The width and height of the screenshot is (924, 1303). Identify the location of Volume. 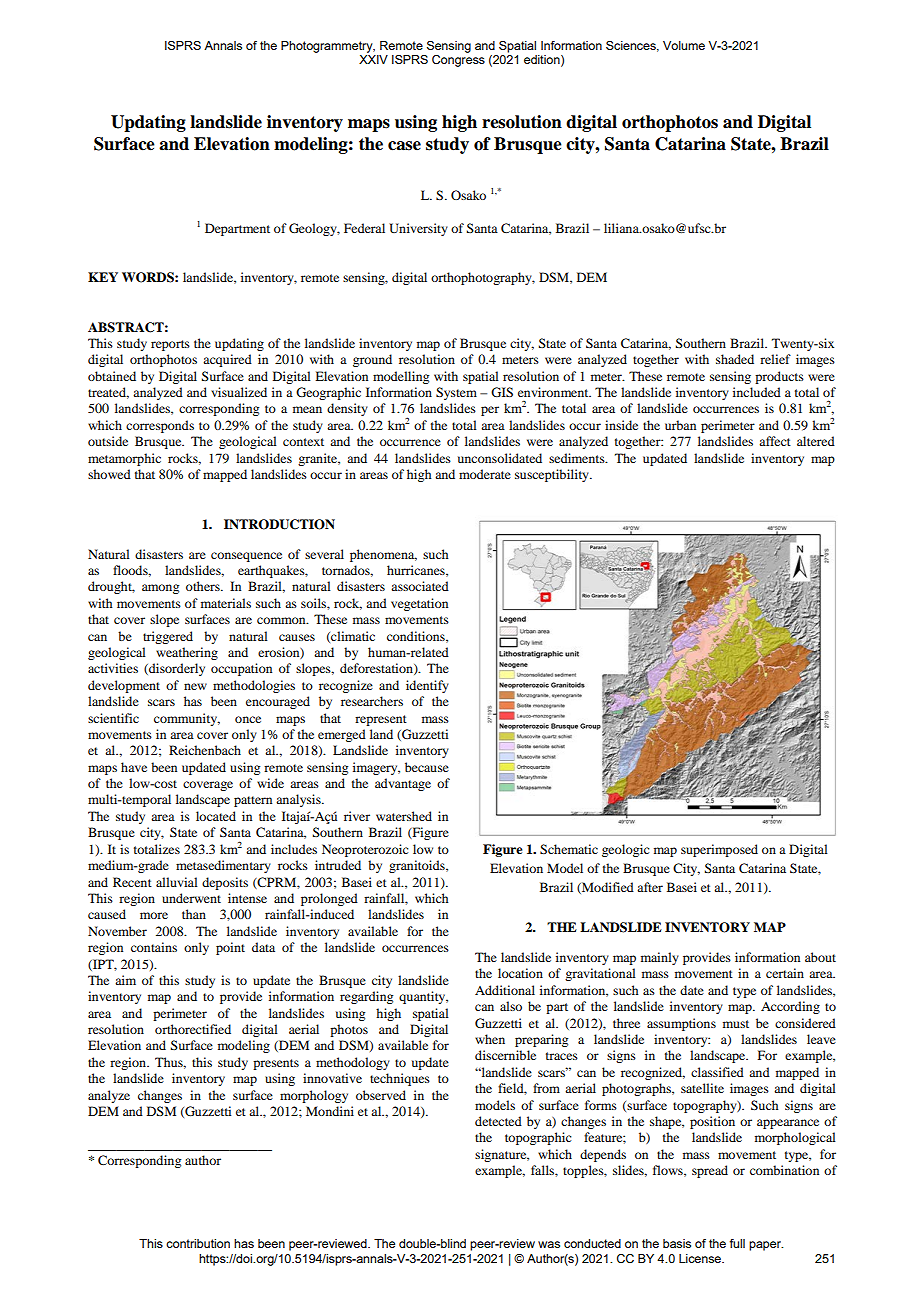
(684, 45).
